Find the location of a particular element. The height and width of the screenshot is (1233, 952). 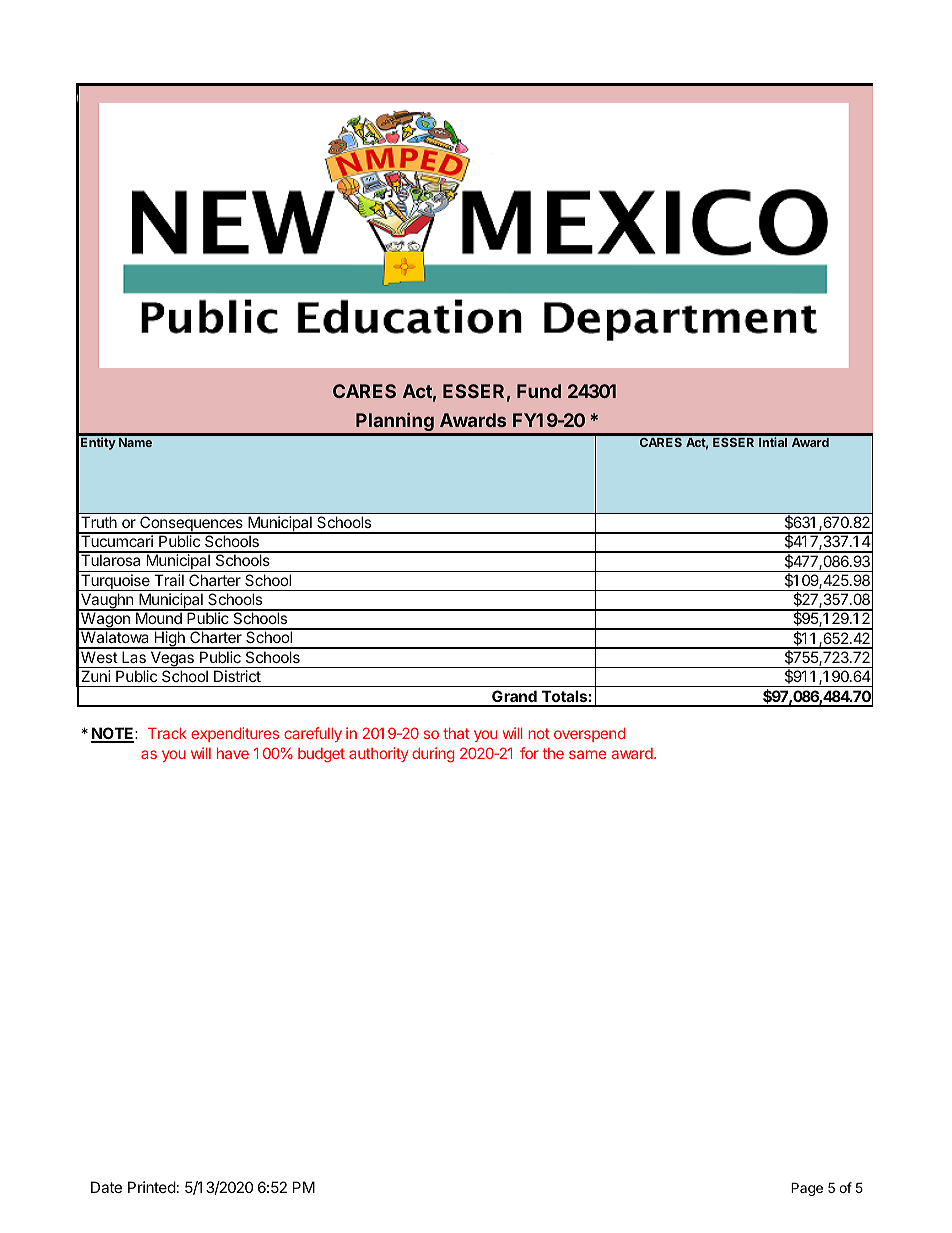

Track is located at coordinates (167, 733).
